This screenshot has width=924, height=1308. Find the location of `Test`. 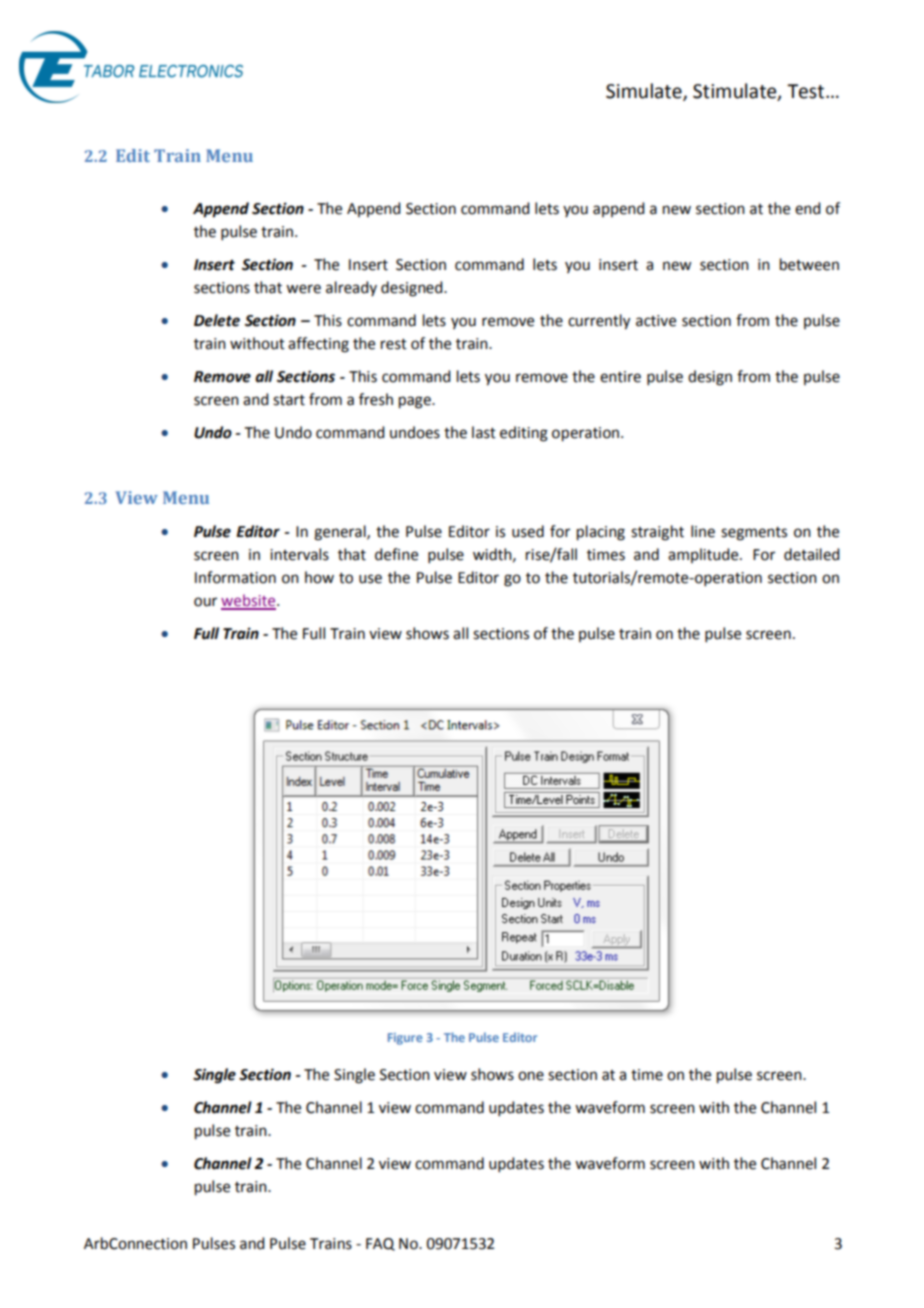

Test is located at coordinates (807, 91).
